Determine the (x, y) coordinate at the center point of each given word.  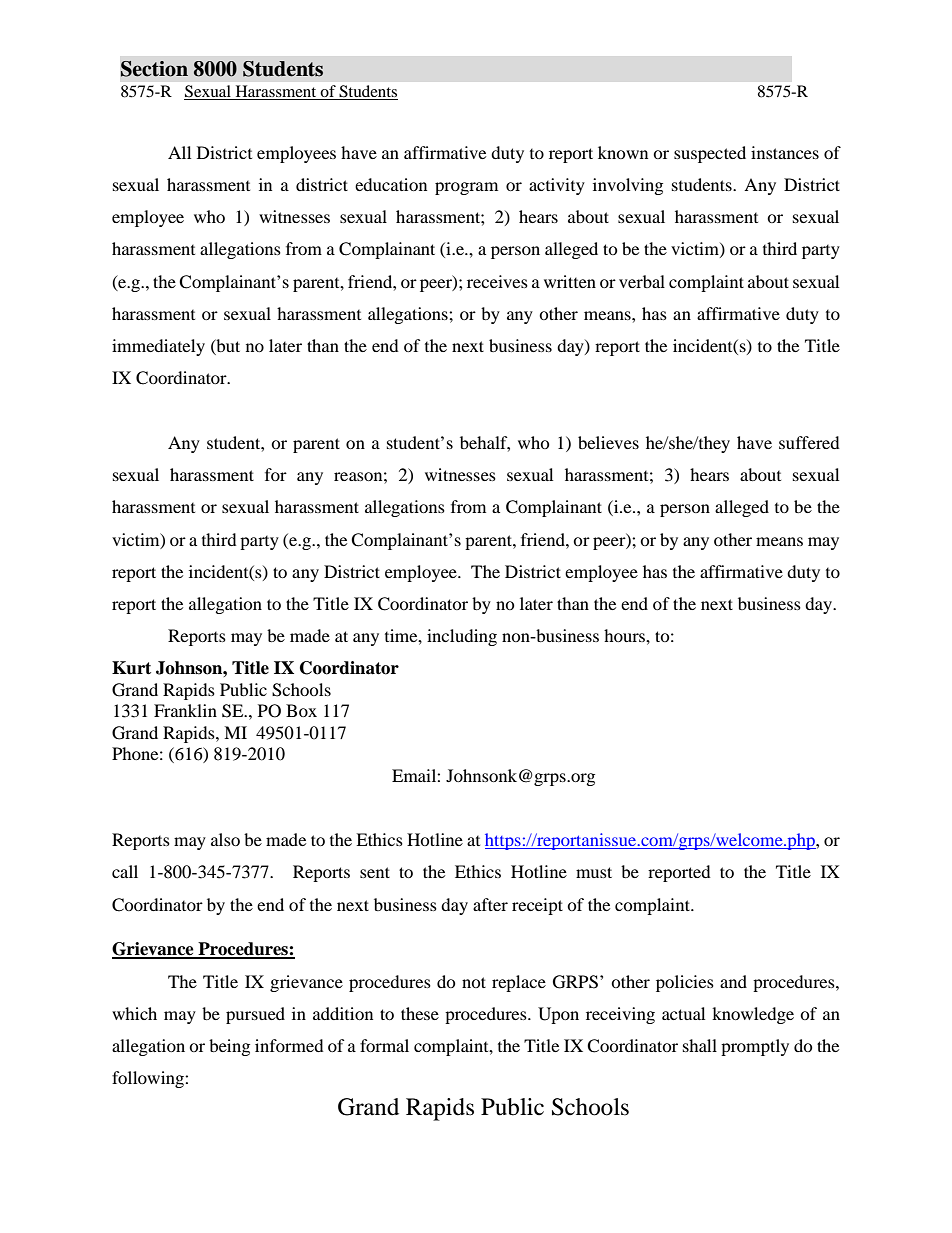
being (229, 1047)
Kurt (131, 668)
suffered (809, 442)
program (466, 188)
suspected (710, 154)
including (462, 637)
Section (154, 69)
